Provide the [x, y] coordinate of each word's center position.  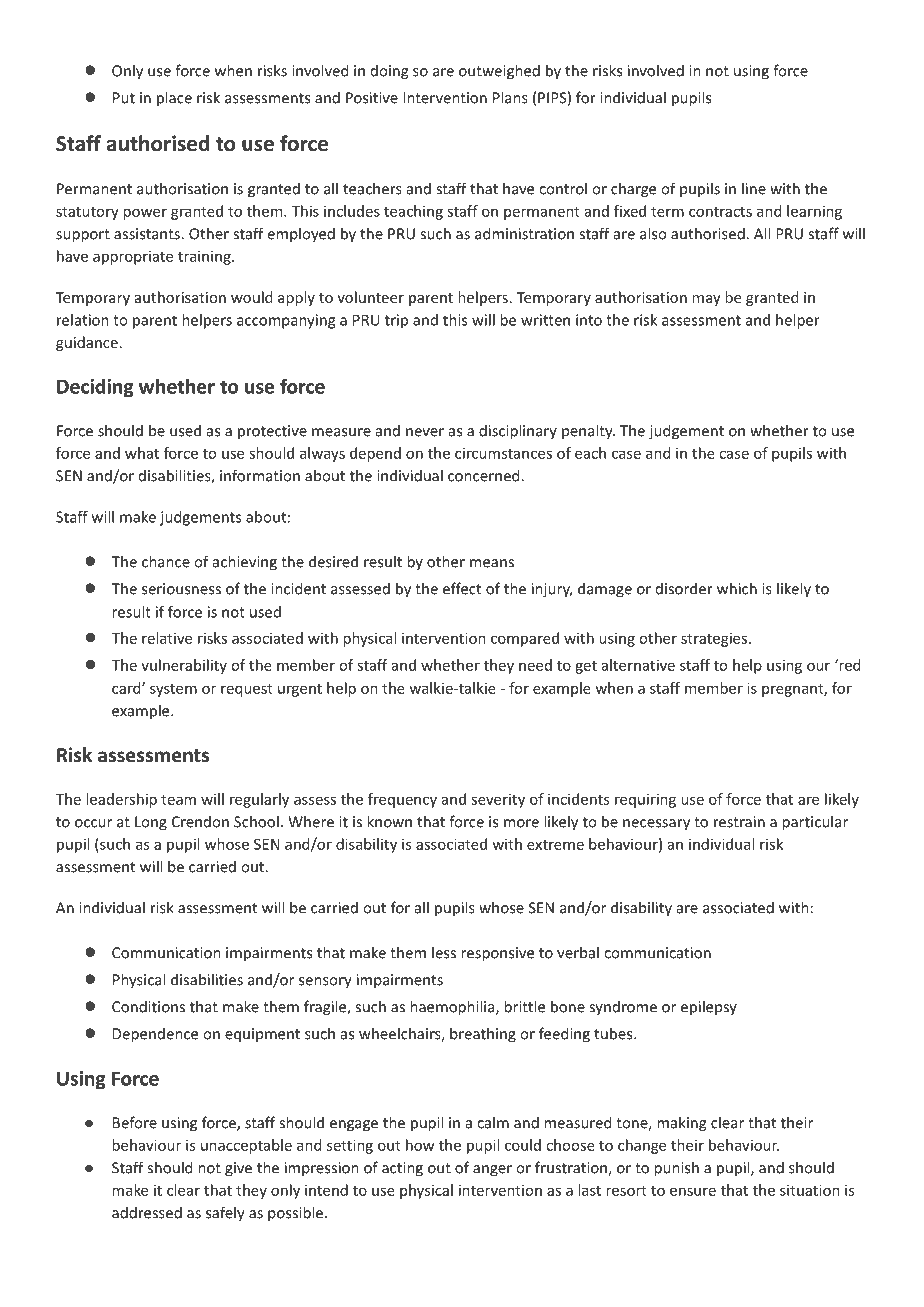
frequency [402, 800]
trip [396, 321]
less [444, 952]
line [754, 188]
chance [166, 561]
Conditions [148, 1006]
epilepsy [709, 1008]
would [251, 297]
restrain [739, 822]
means [492, 563]
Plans [510, 97]
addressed [147, 1212]
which [737, 588]
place [174, 99]
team [178, 799]
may [706, 300]
